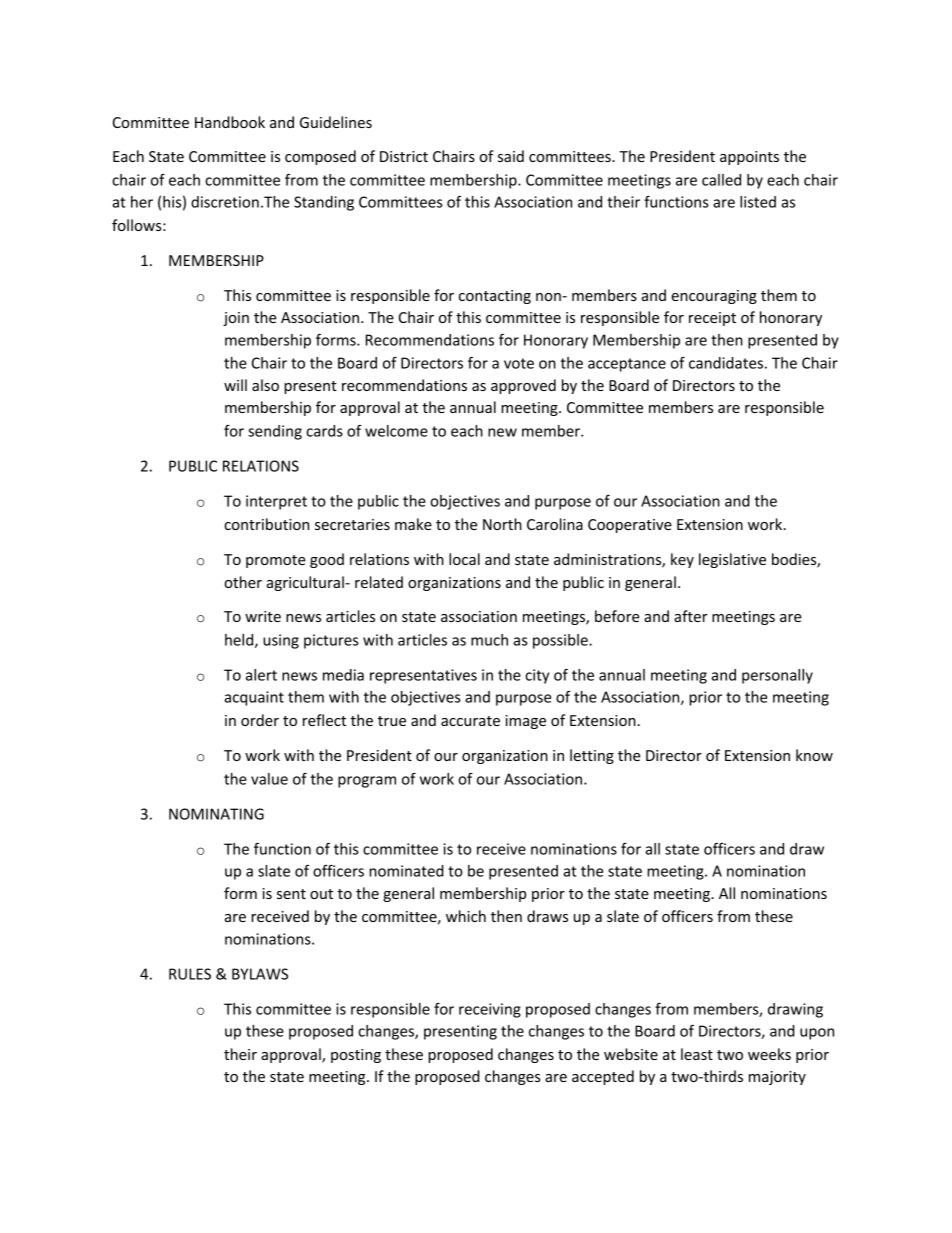 The image size is (952, 1233). Describe the element at coordinates (814, 755) in the screenshot. I see `know` at that location.
